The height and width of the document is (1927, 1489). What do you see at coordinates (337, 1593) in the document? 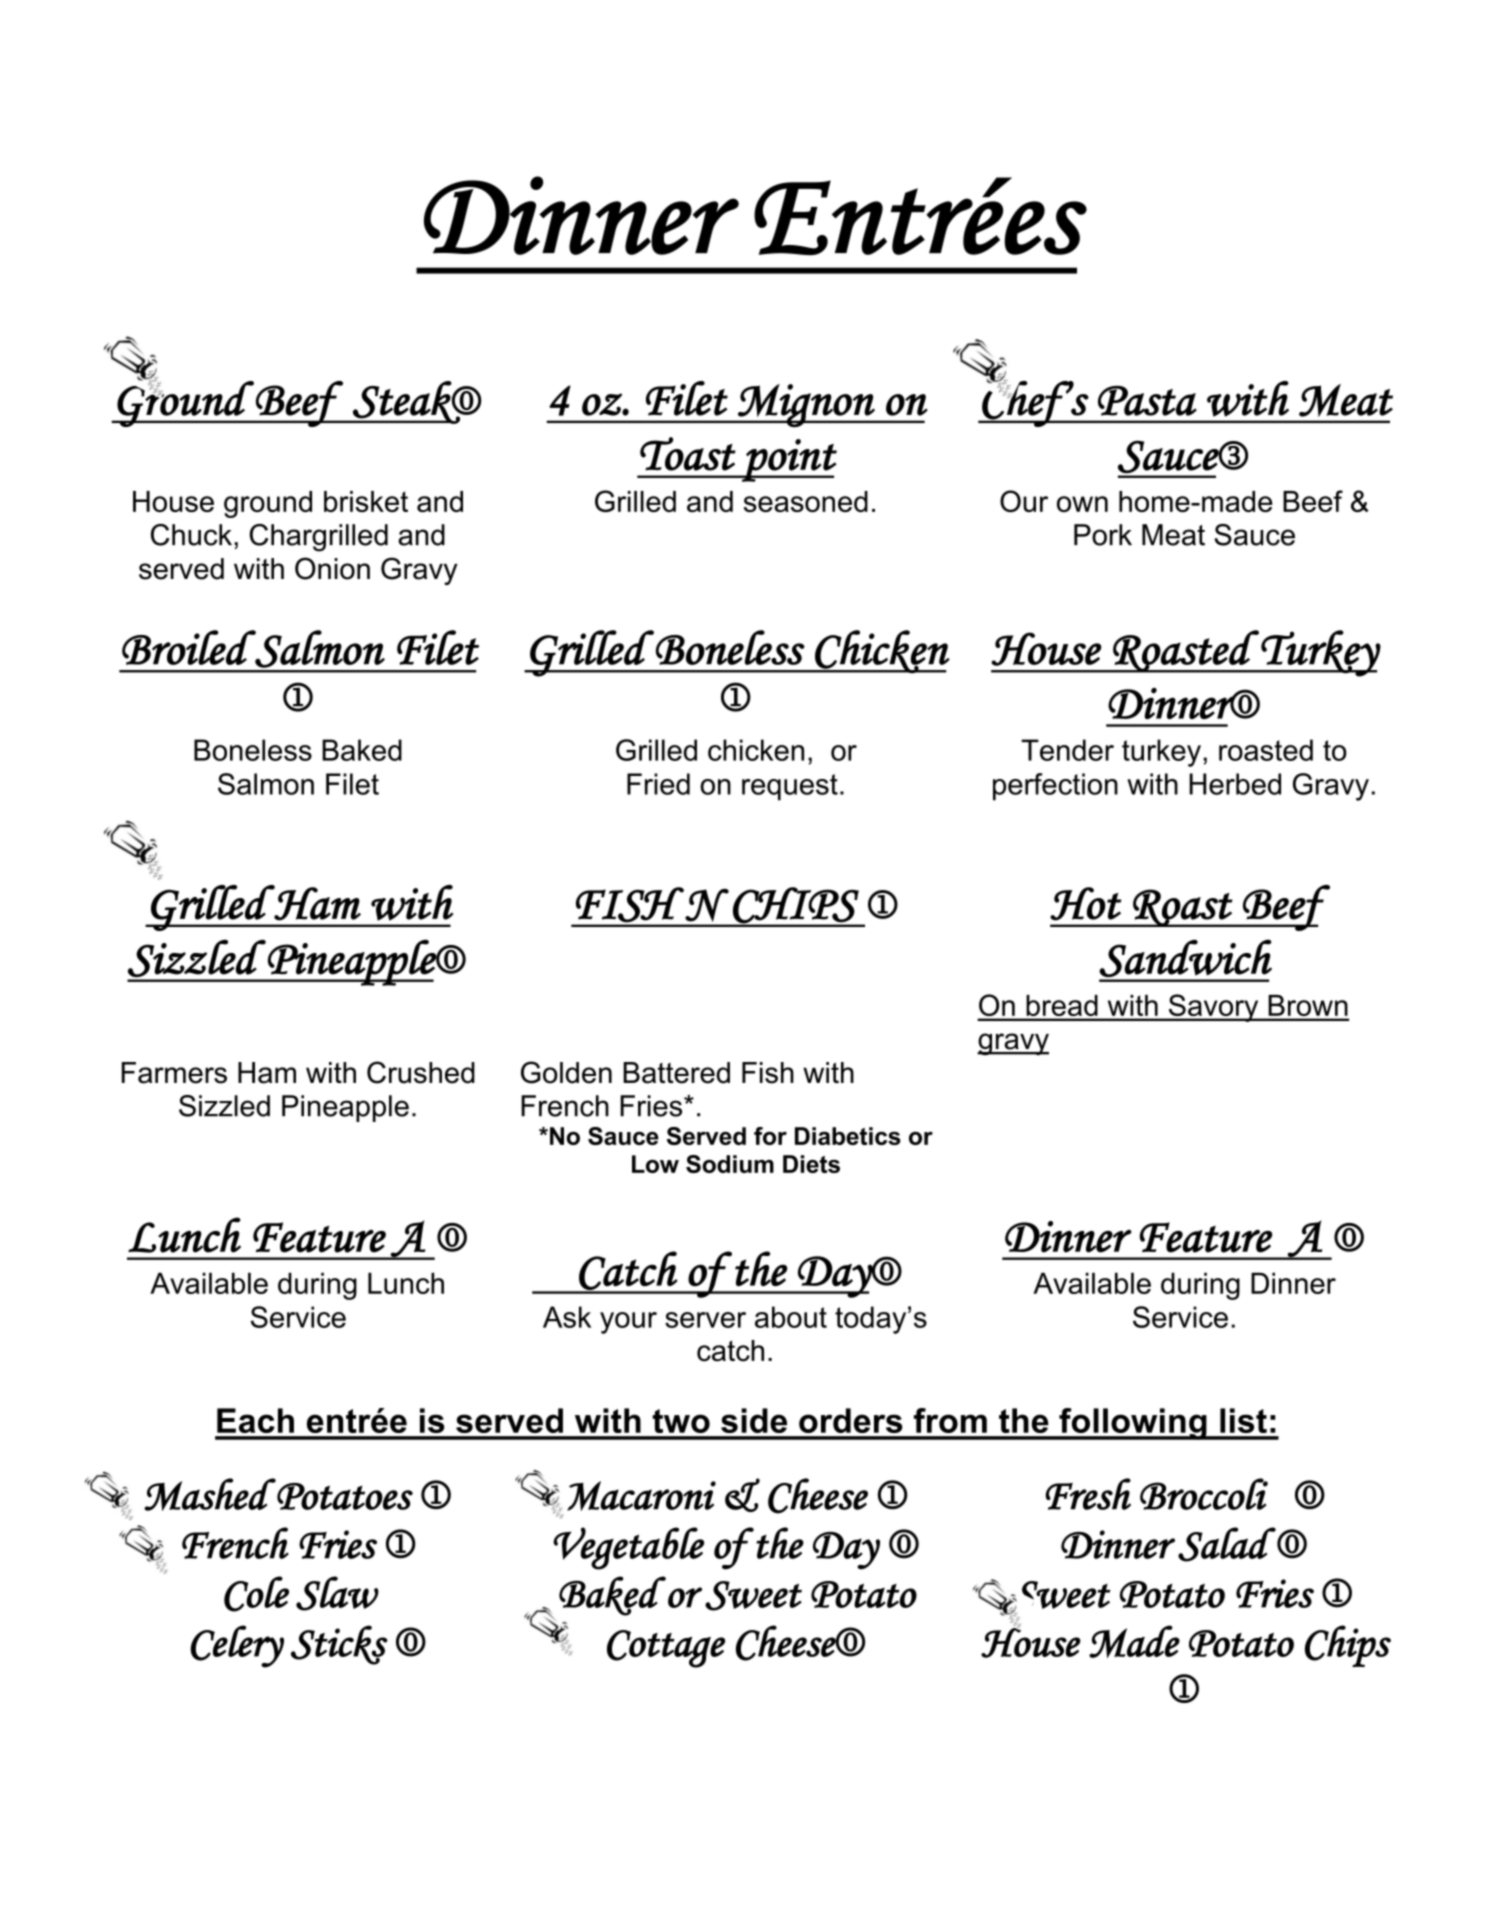
I see `Slaw` at bounding box center [337, 1593].
